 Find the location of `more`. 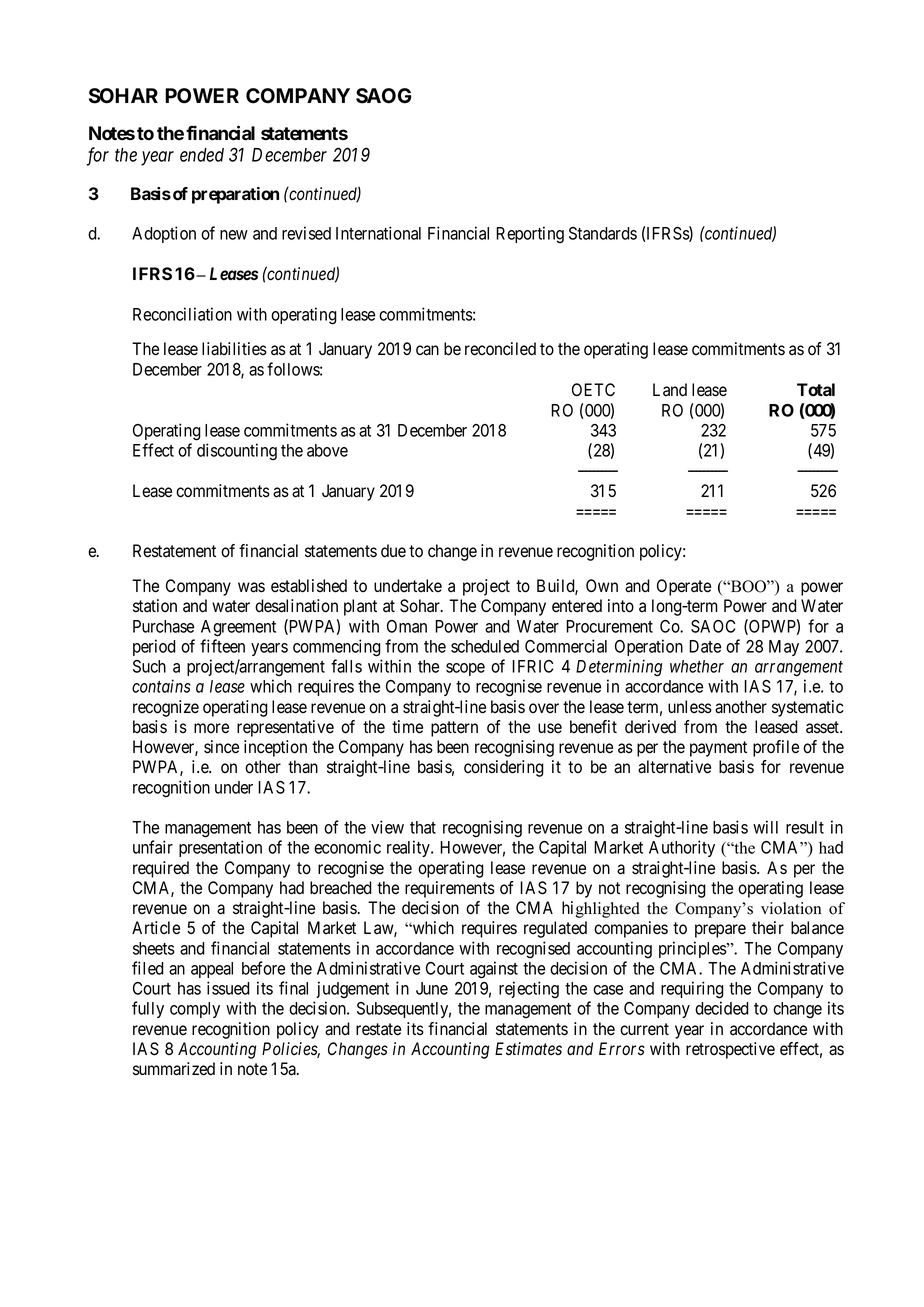

more is located at coordinates (211, 728).
